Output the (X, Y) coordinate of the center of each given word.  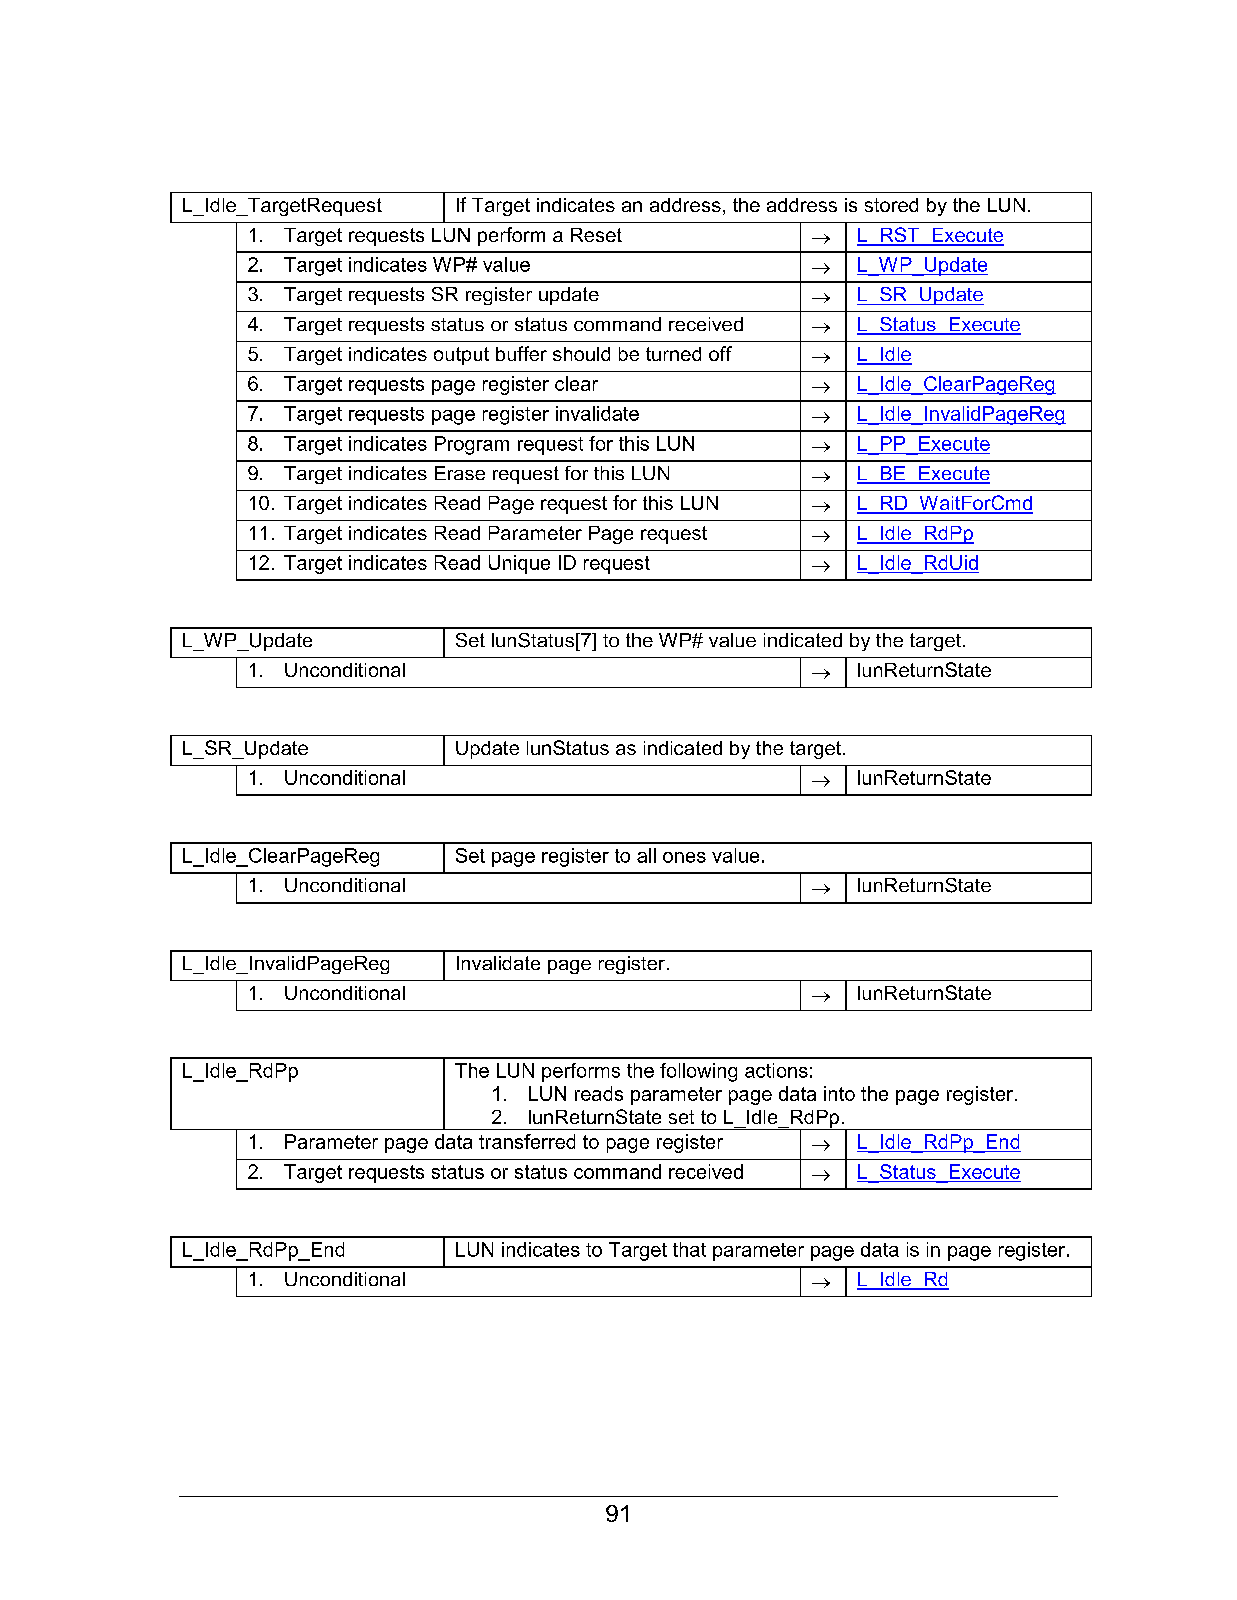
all (646, 855)
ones (684, 857)
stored (891, 205)
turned (673, 354)
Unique (519, 564)
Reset (596, 235)
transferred (527, 1141)
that (689, 1249)
